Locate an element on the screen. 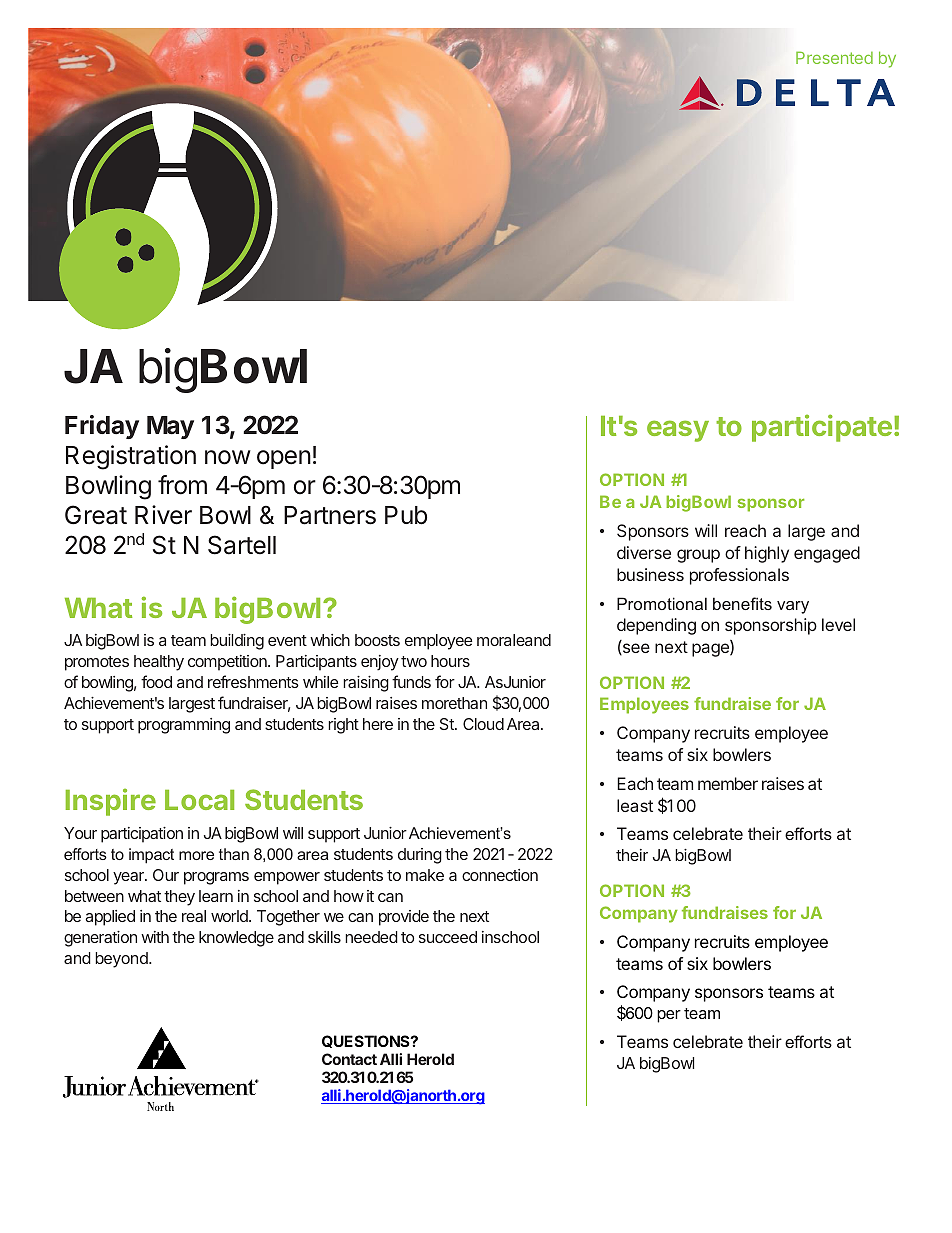 Image resolution: width=952 pixels, height=1233 pixels. Pub is located at coordinates (406, 515).
